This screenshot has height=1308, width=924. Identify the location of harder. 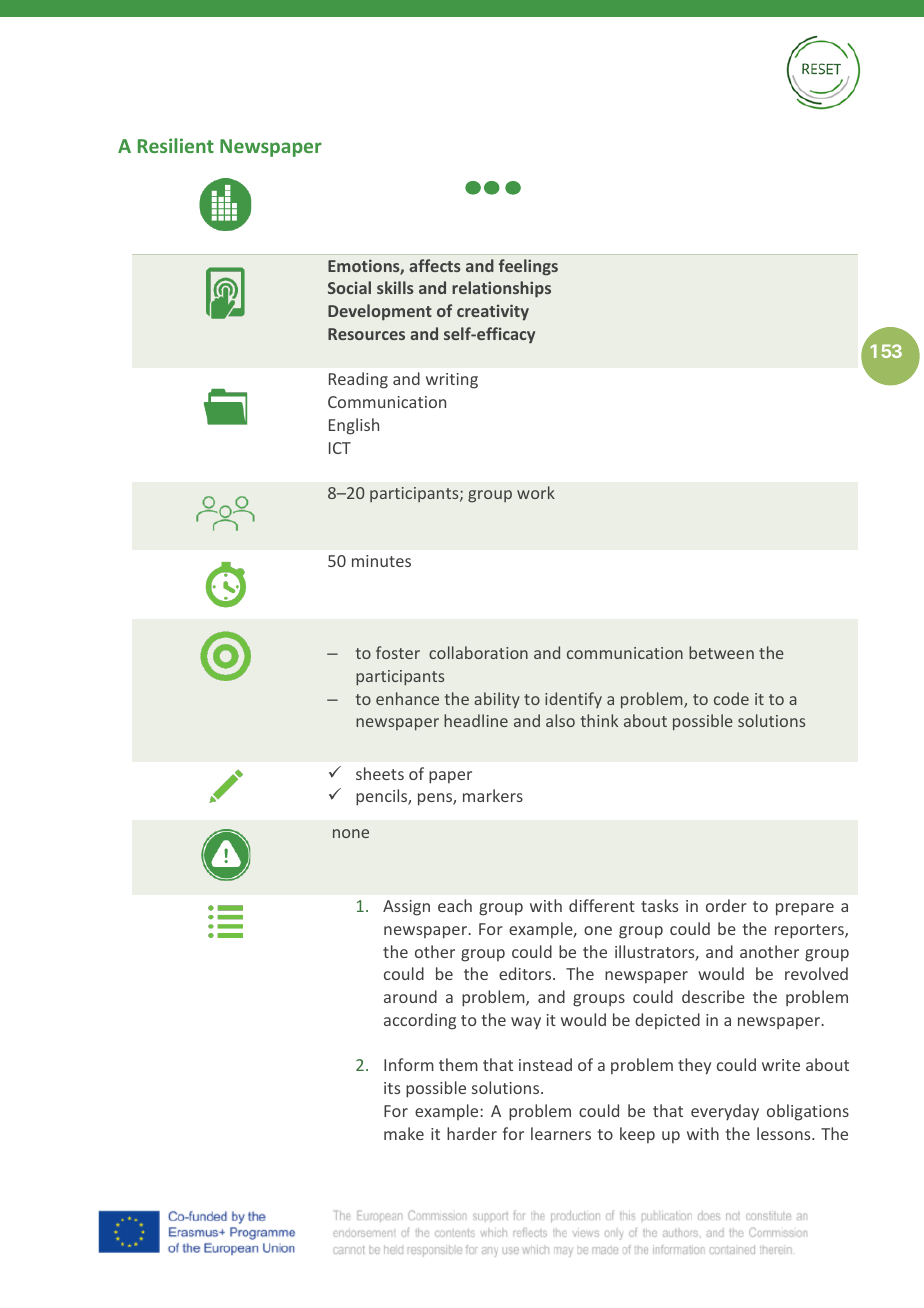
(472, 1133).
